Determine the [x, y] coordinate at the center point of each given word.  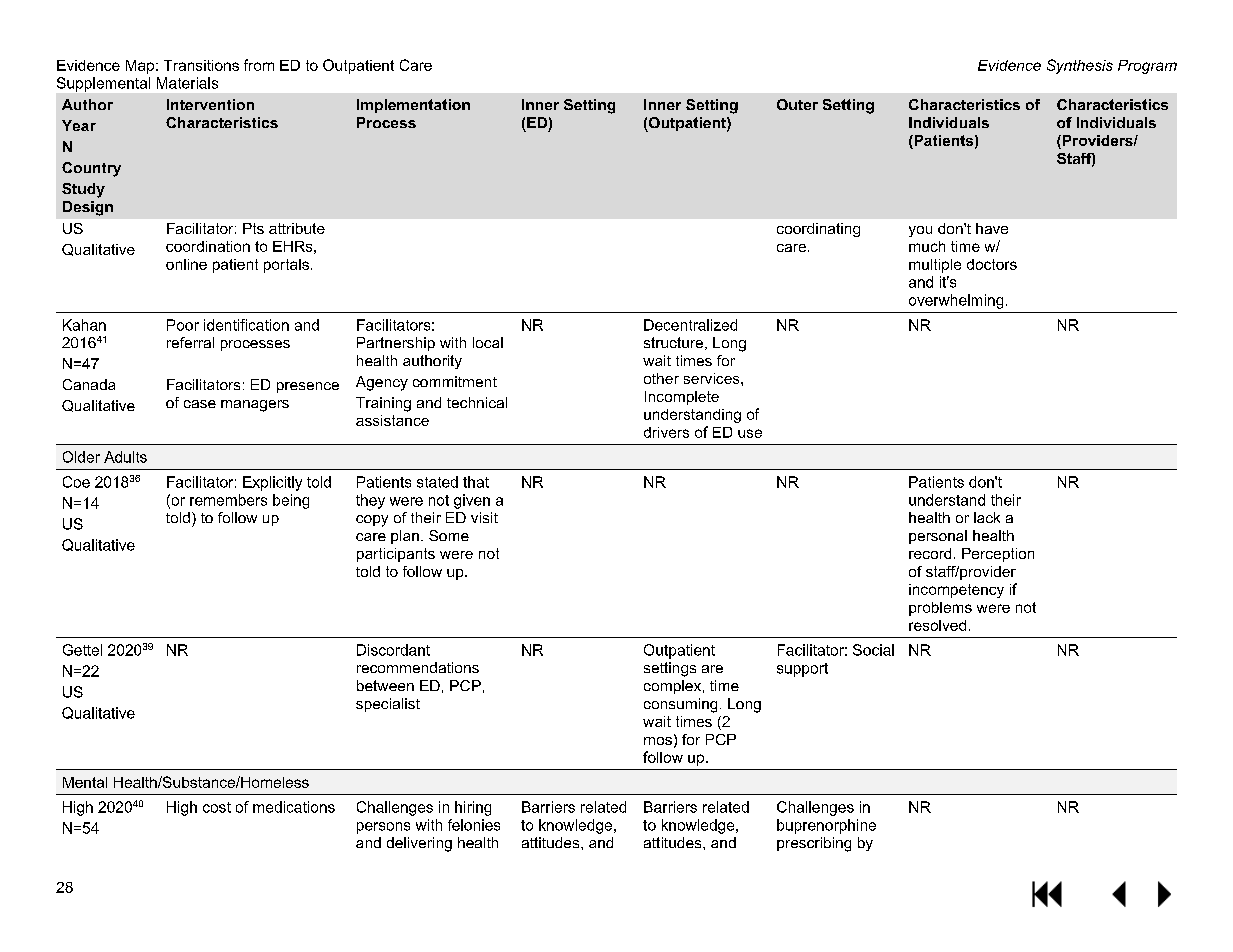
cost [217, 807]
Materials [187, 83]
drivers [666, 432]
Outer [797, 104]
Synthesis [1080, 66]
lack [987, 517]
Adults [125, 457]
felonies [474, 825]
